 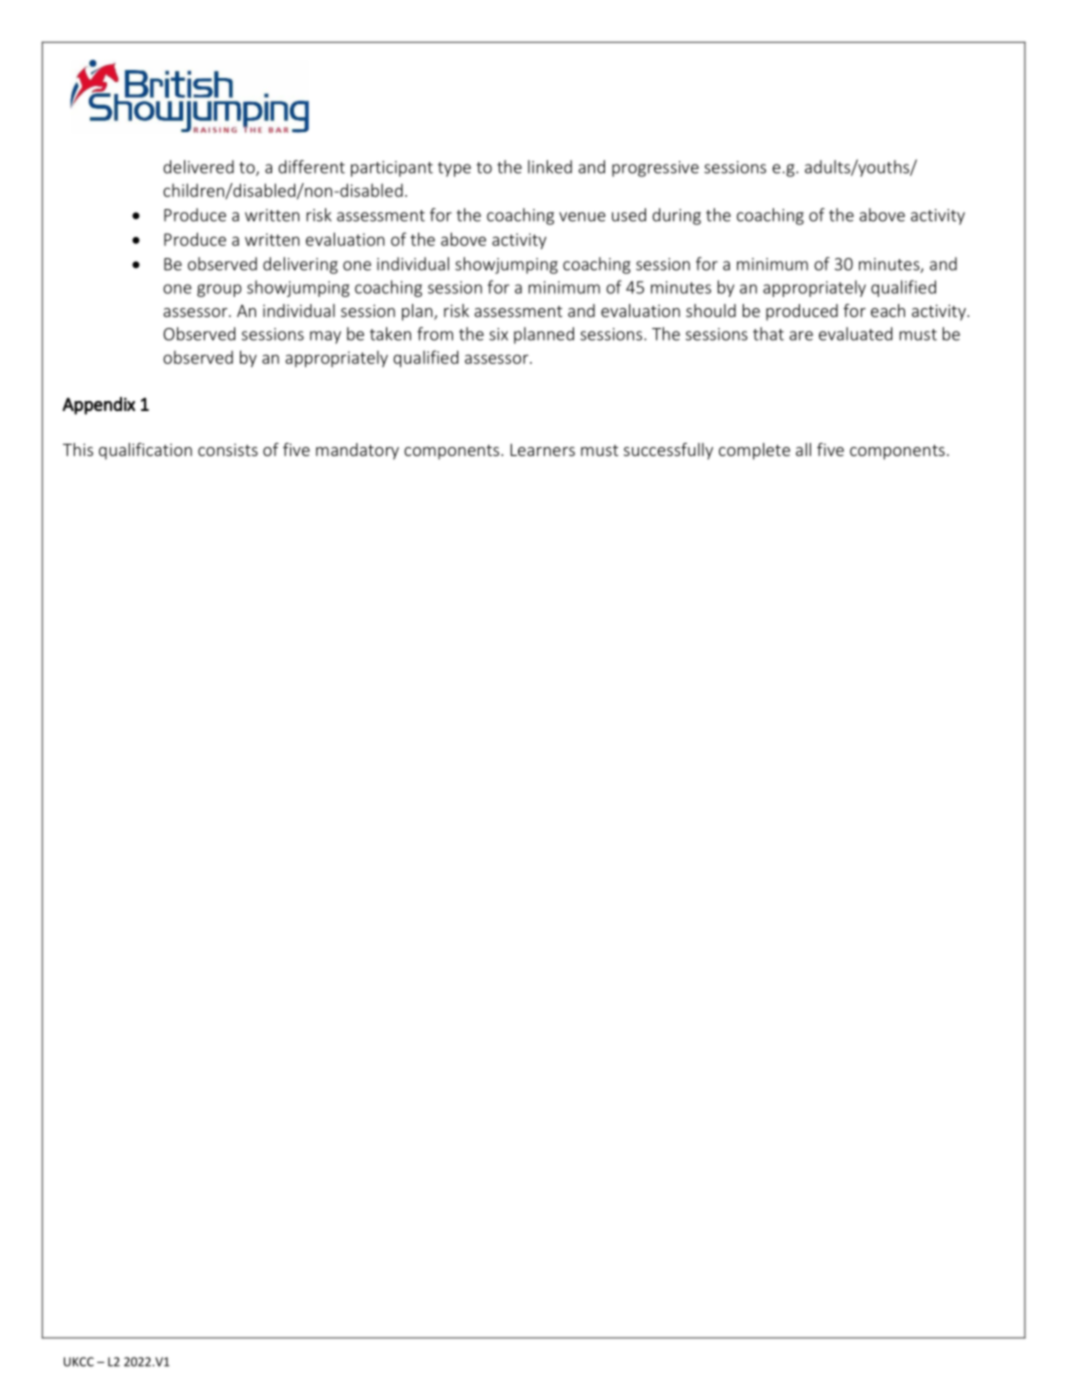 What do you see at coordinates (325, 337) in the screenshot?
I see `may` at bounding box center [325, 337].
